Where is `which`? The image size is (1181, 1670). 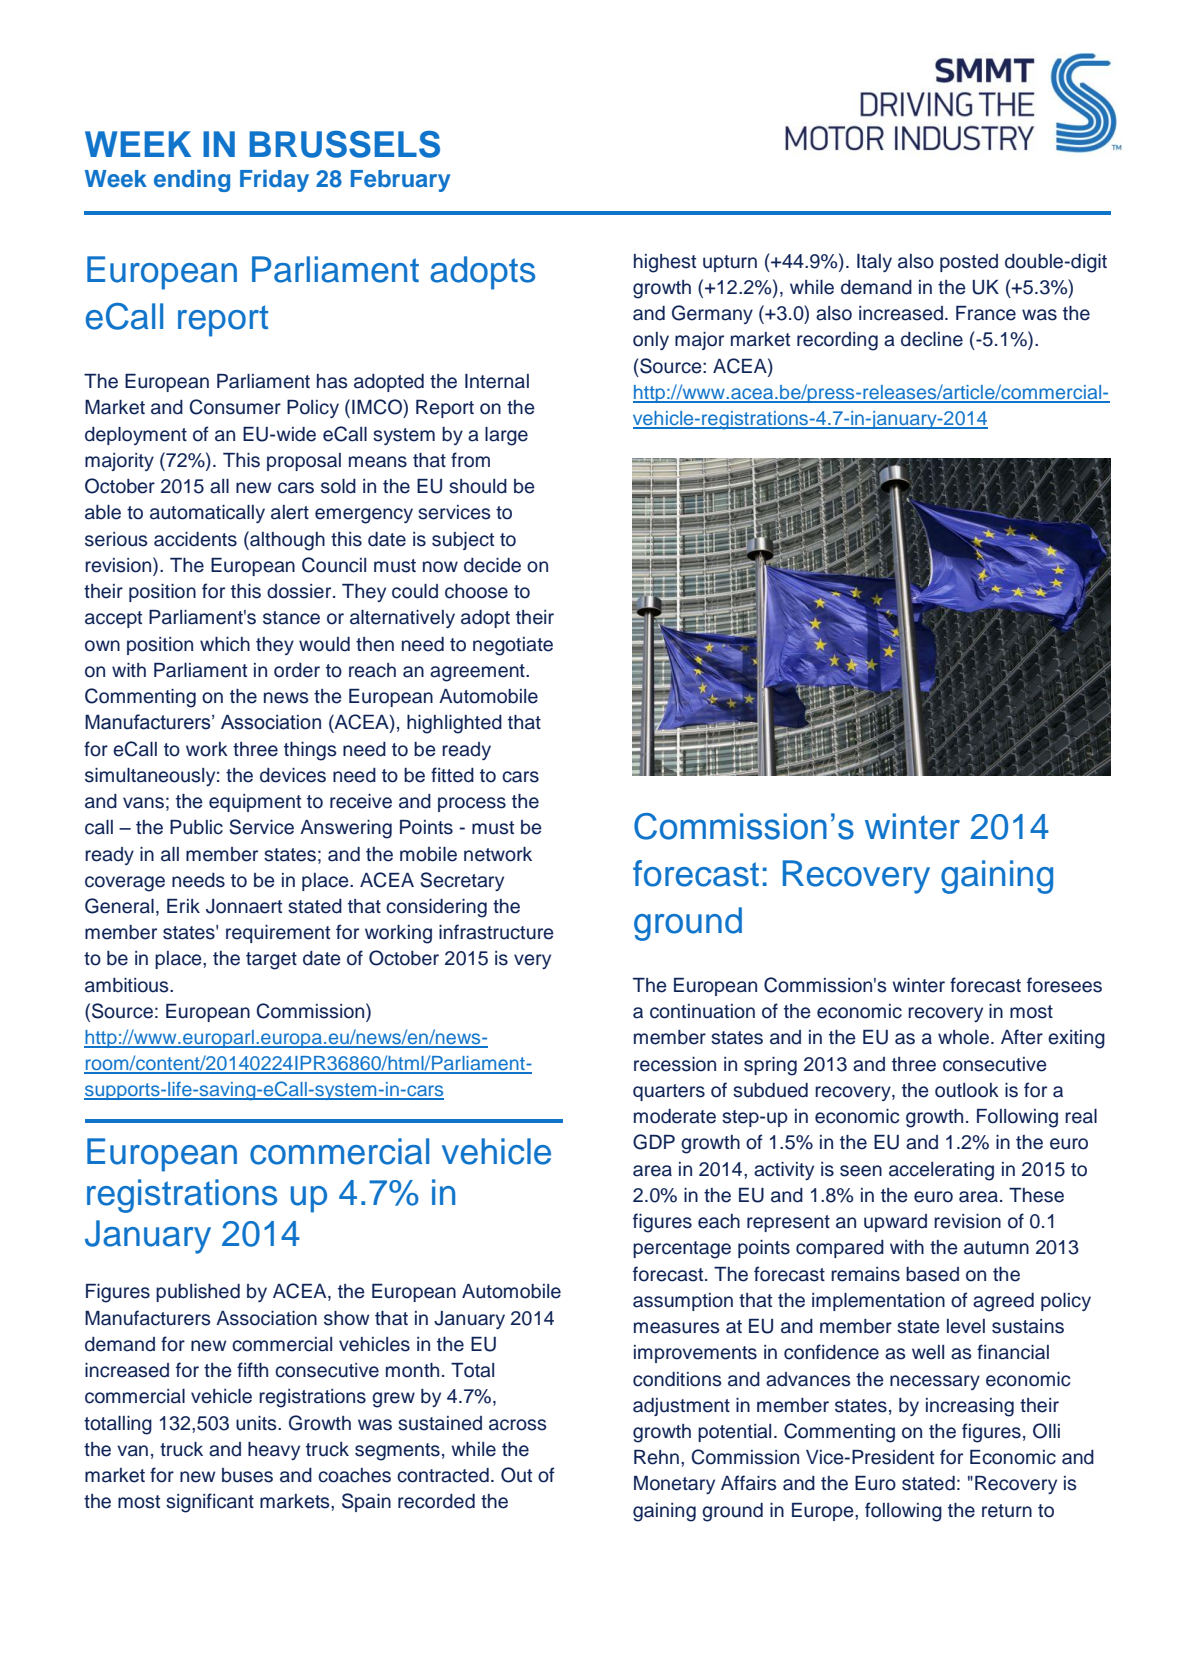 which is located at coordinates (225, 644).
